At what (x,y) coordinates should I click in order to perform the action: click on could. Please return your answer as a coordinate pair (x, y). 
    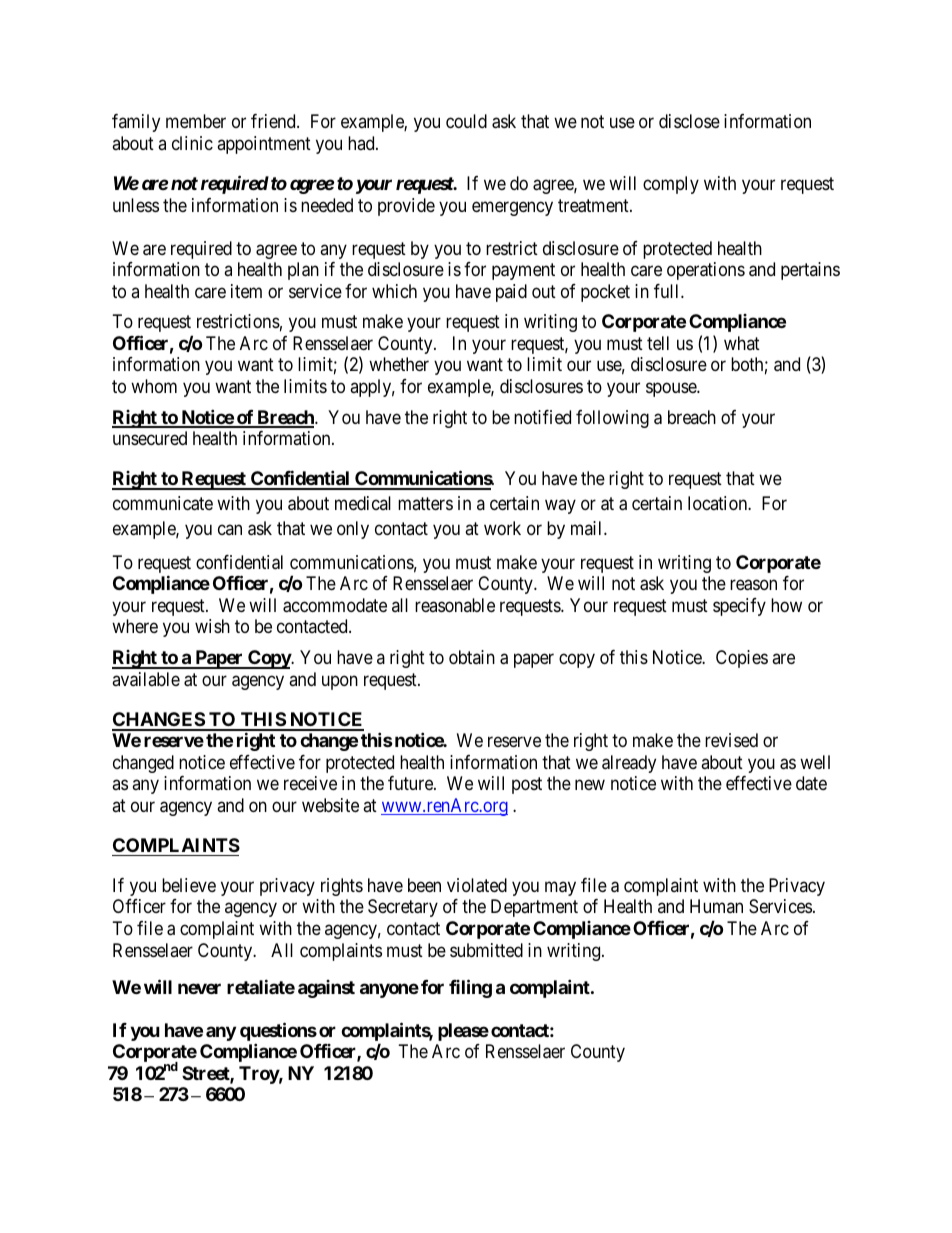
    Looking at the image, I should click on (466, 121).
